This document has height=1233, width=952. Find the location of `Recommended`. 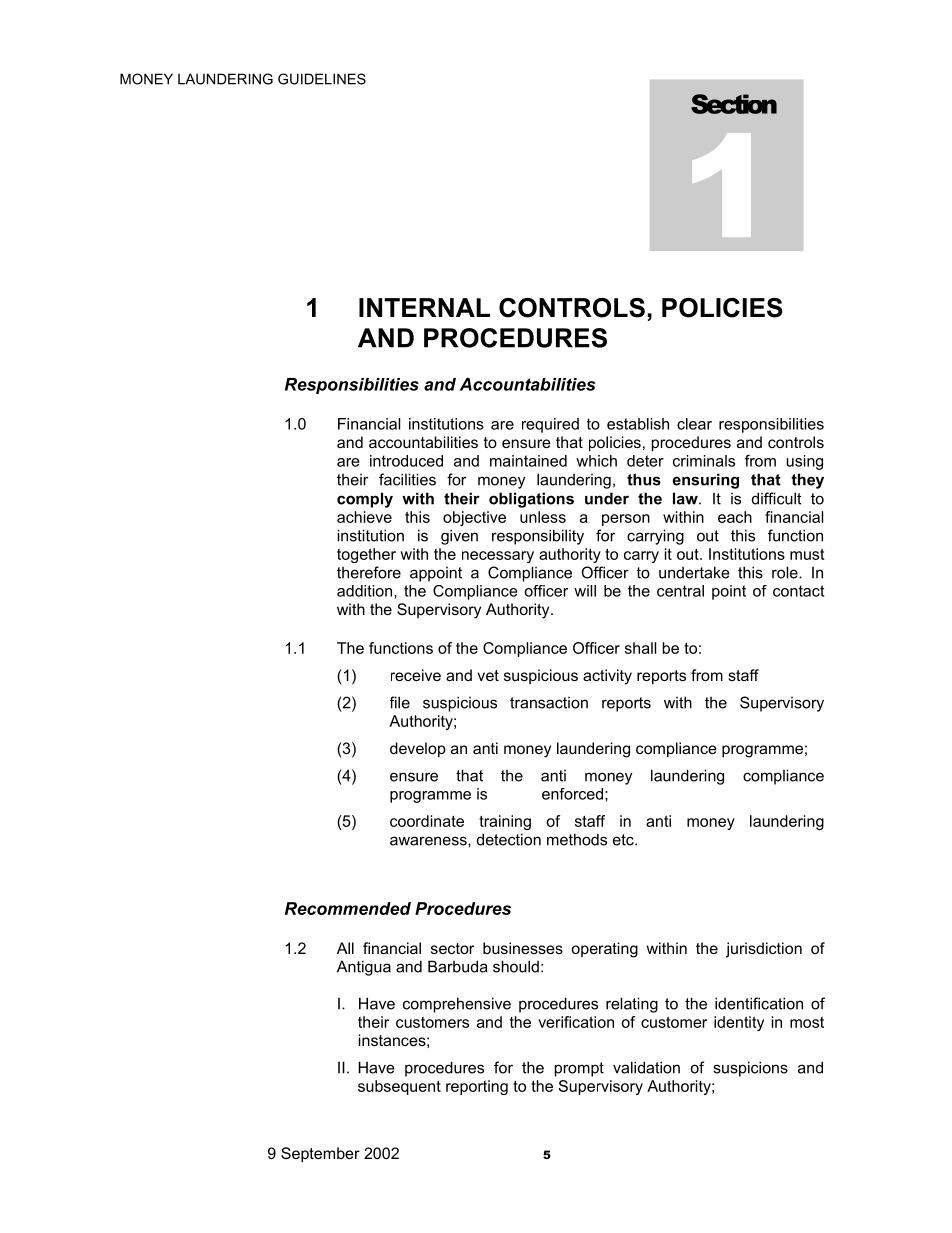

Recommended is located at coordinates (348, 908).
